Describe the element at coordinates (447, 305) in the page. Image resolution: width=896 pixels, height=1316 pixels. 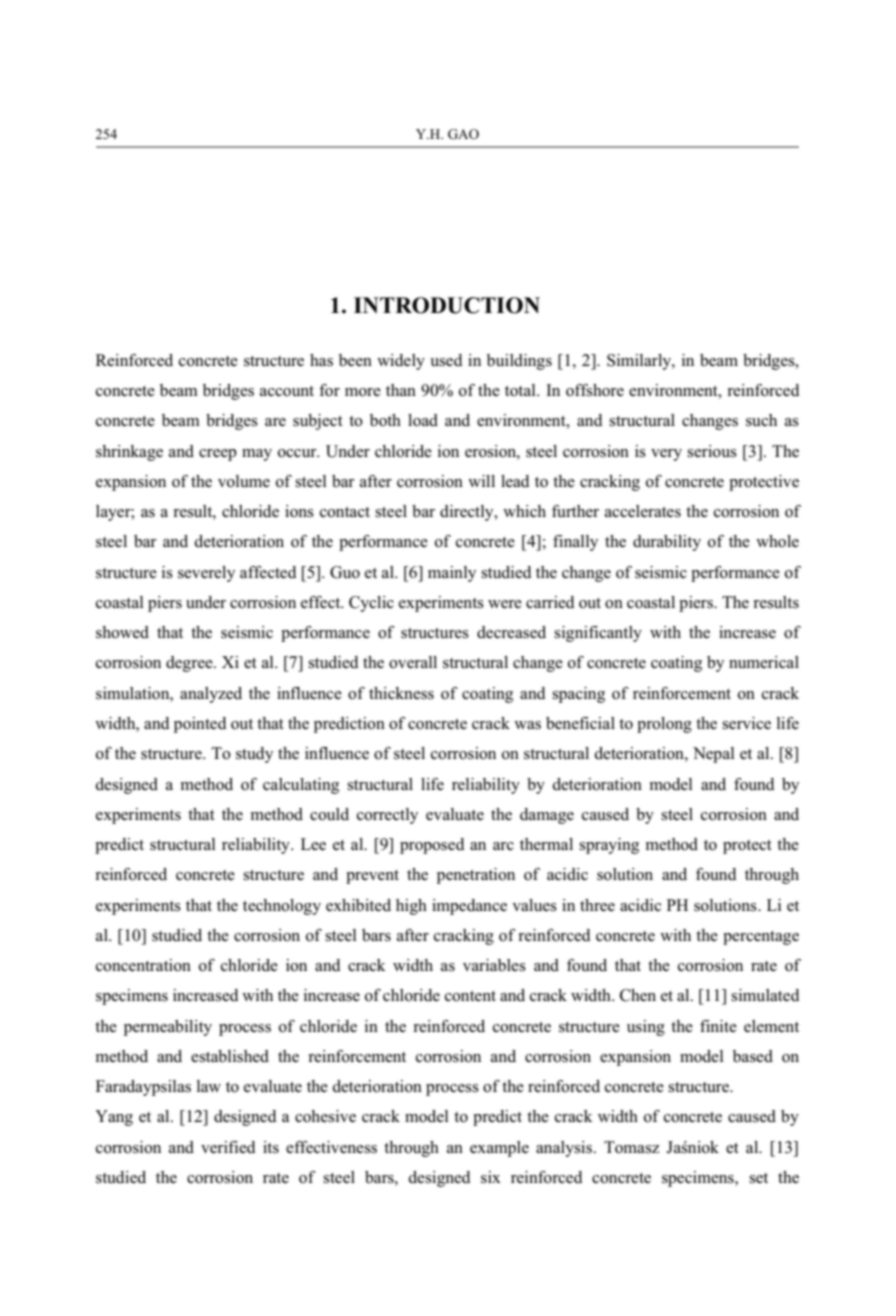
I see `INTRODUCTION` at that location.
